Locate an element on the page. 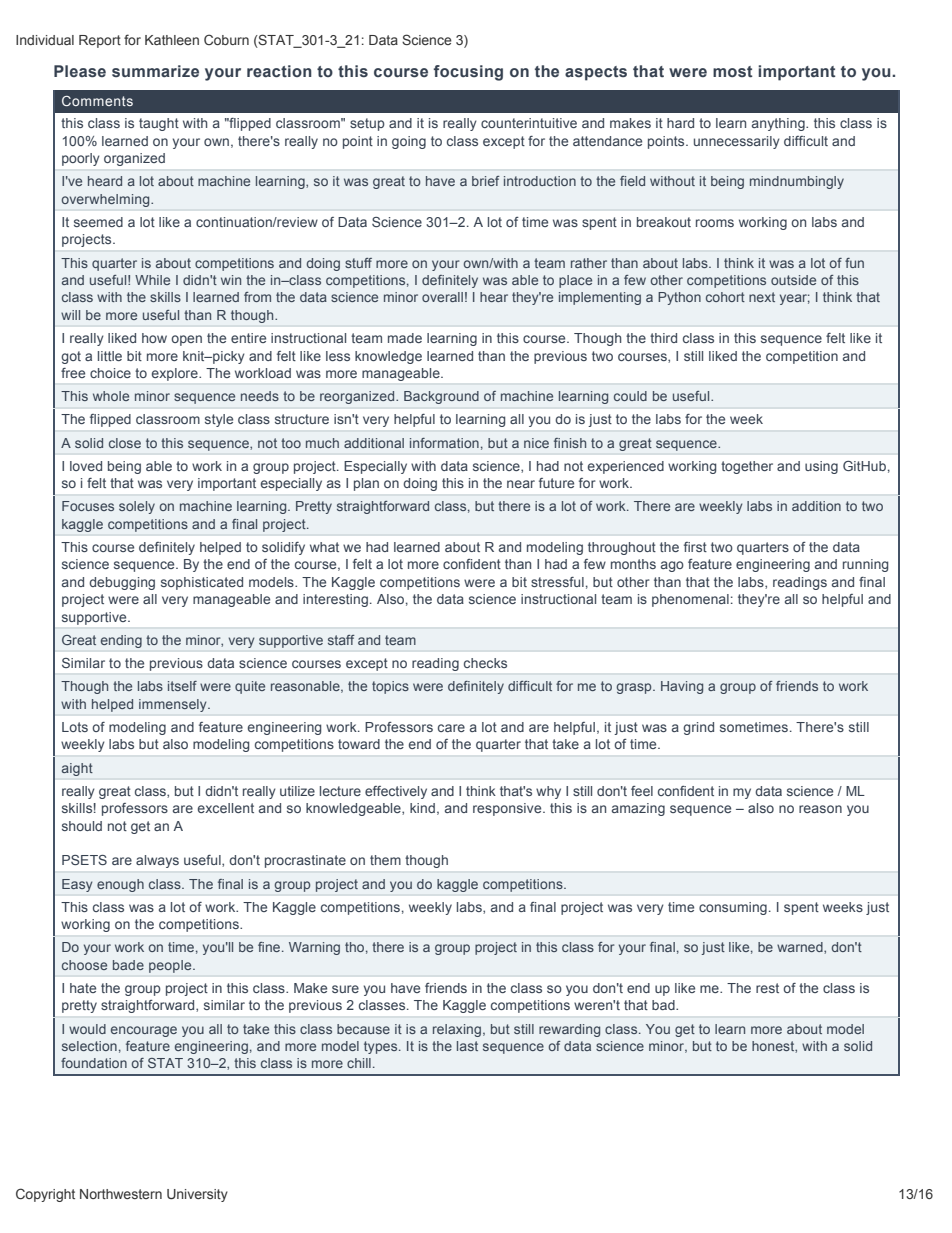 The width and height of the page is (952, 1233). grind is located at coordinates (698, 728).
